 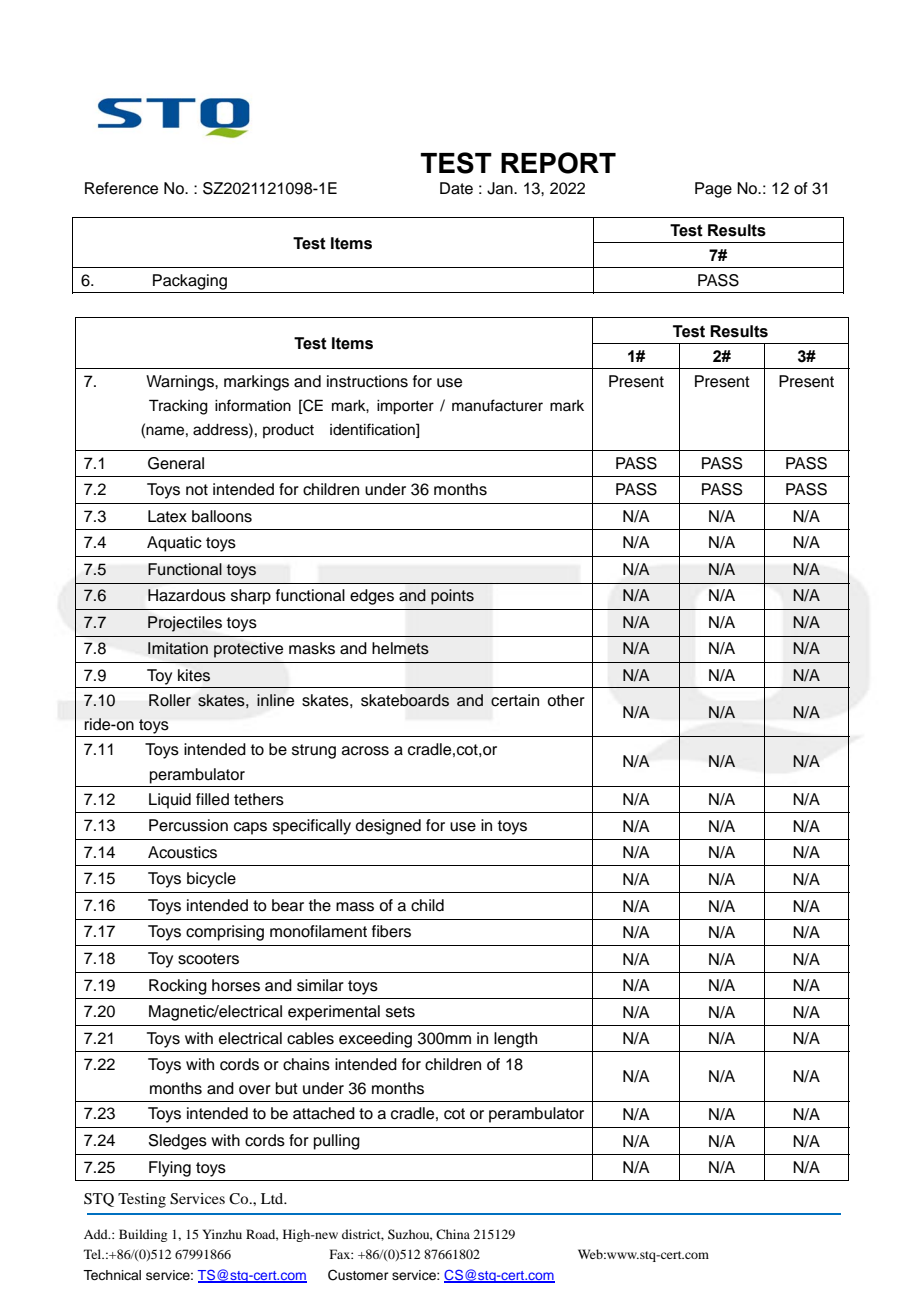 I want to click on Acoustics, so click(x=182, y=852).
